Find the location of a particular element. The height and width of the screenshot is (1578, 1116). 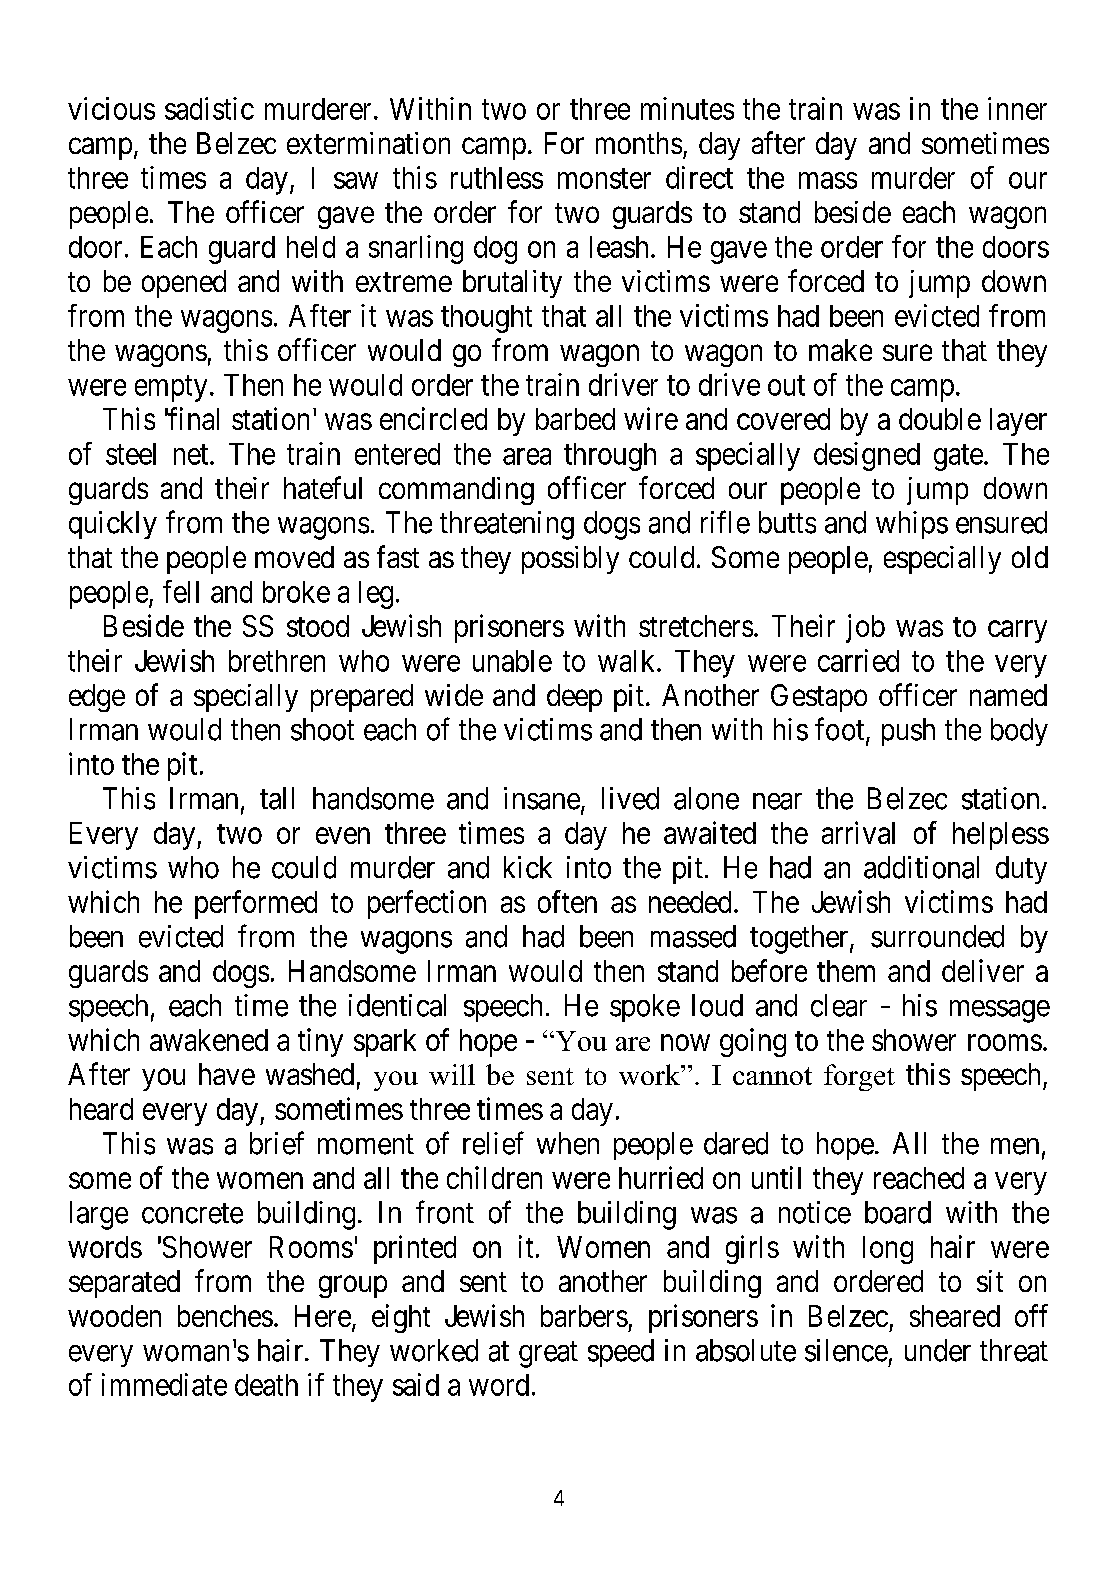

push is located at coordinates (908, 732).
